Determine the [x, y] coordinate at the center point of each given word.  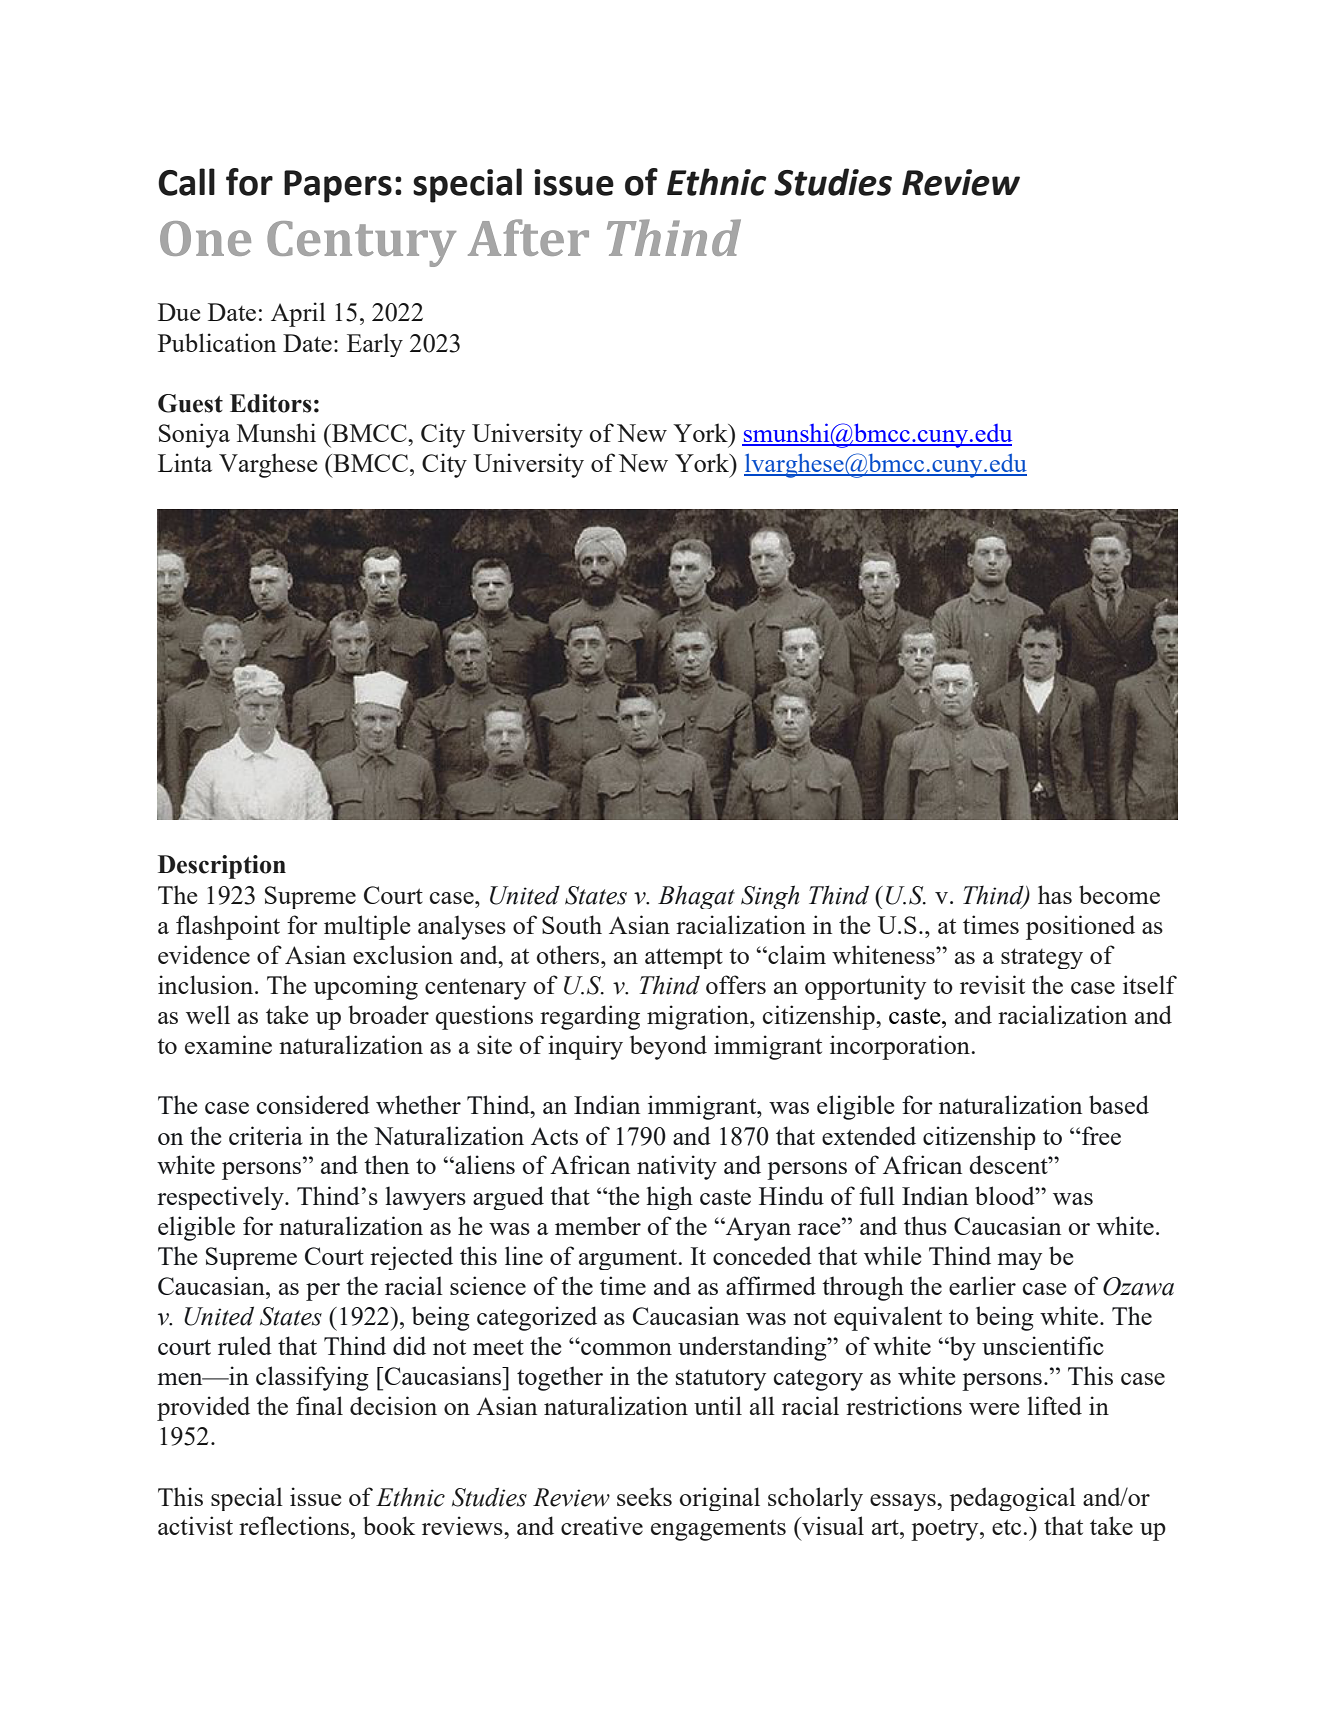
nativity [677, 1167]
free [1100, 1135]
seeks [644, 1496]
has [1055, 894]
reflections [295, 1525]
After [528, 237]
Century [361, 244]
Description [222, 867]
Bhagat [696, 897]
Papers [338, 186]
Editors [271, 403]
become [1119, 894]
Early [375, 345]
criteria [266, 1135]
